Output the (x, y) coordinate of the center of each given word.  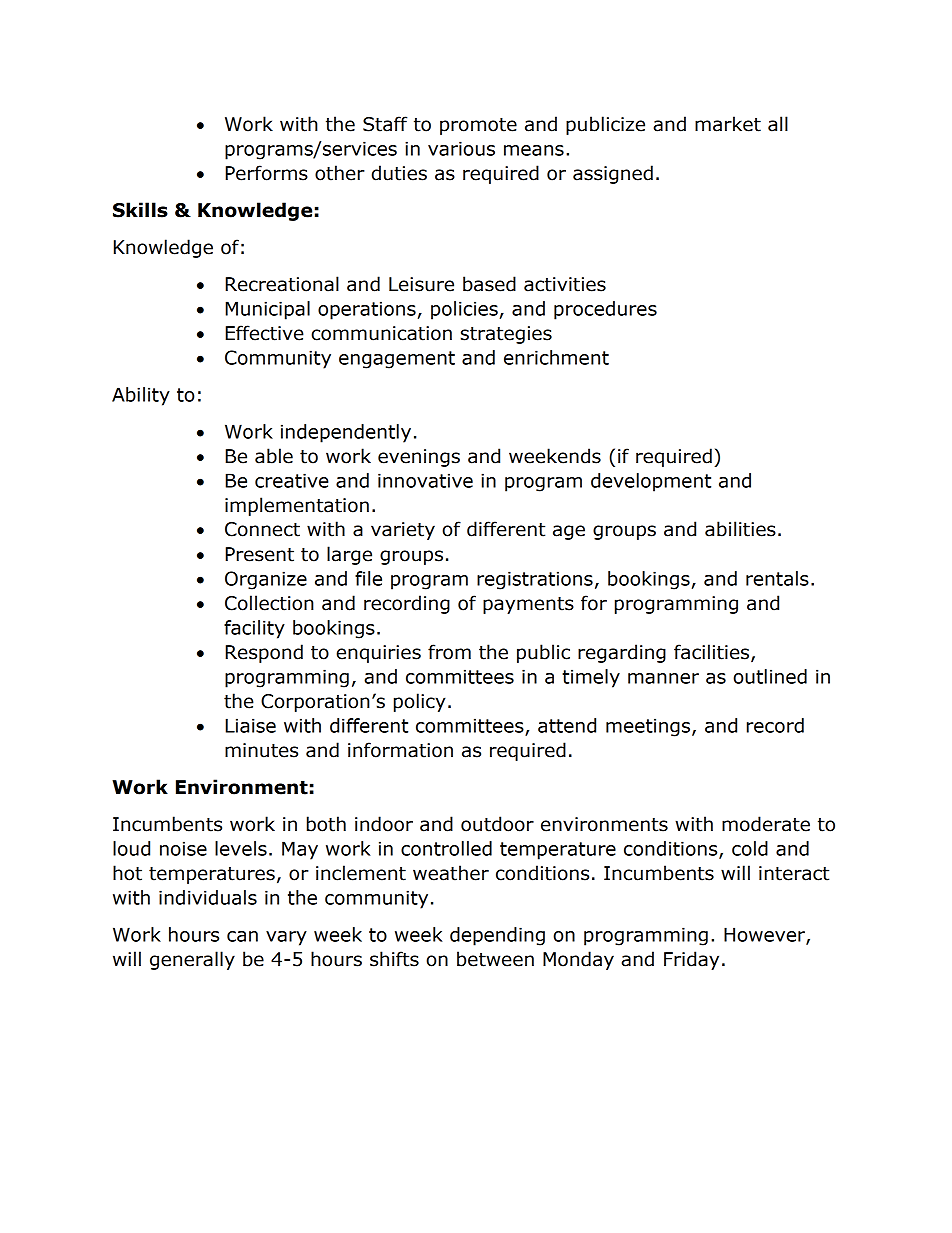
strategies (506, 335)
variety (403, 531)
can (242, 936)
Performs (266, 173)
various (461, 148)
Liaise (250, 725)
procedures (605, 310)
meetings (648, 727)
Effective (264, 333)
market (728, 124)
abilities (740, 529)
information (400, 750)
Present (259, 554)
